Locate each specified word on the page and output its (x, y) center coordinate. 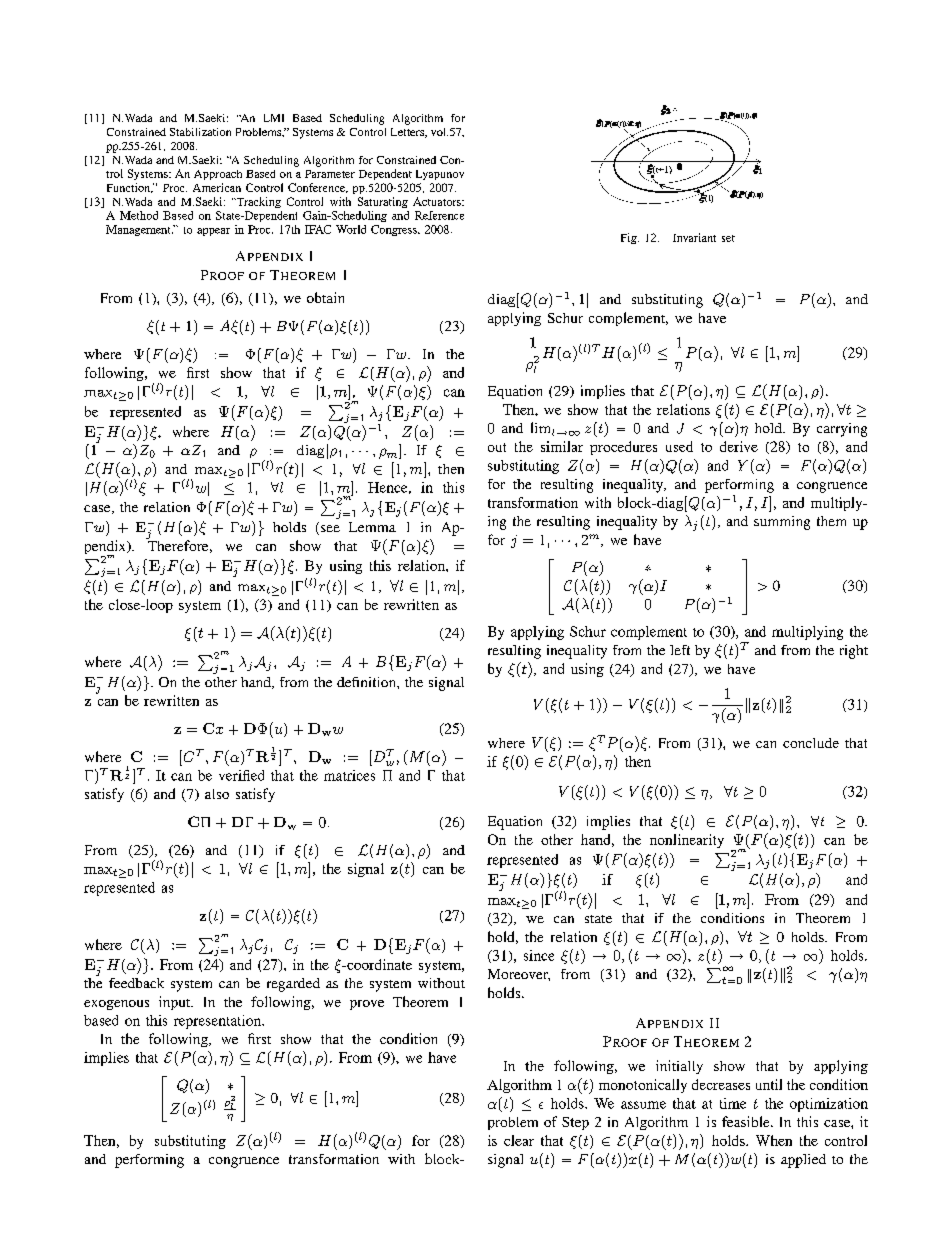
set (728, 238)
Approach (218, 175)
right (854, 652)
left (680, 650)
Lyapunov (440, 175)
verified (241, 775)
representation (218, 1022)
